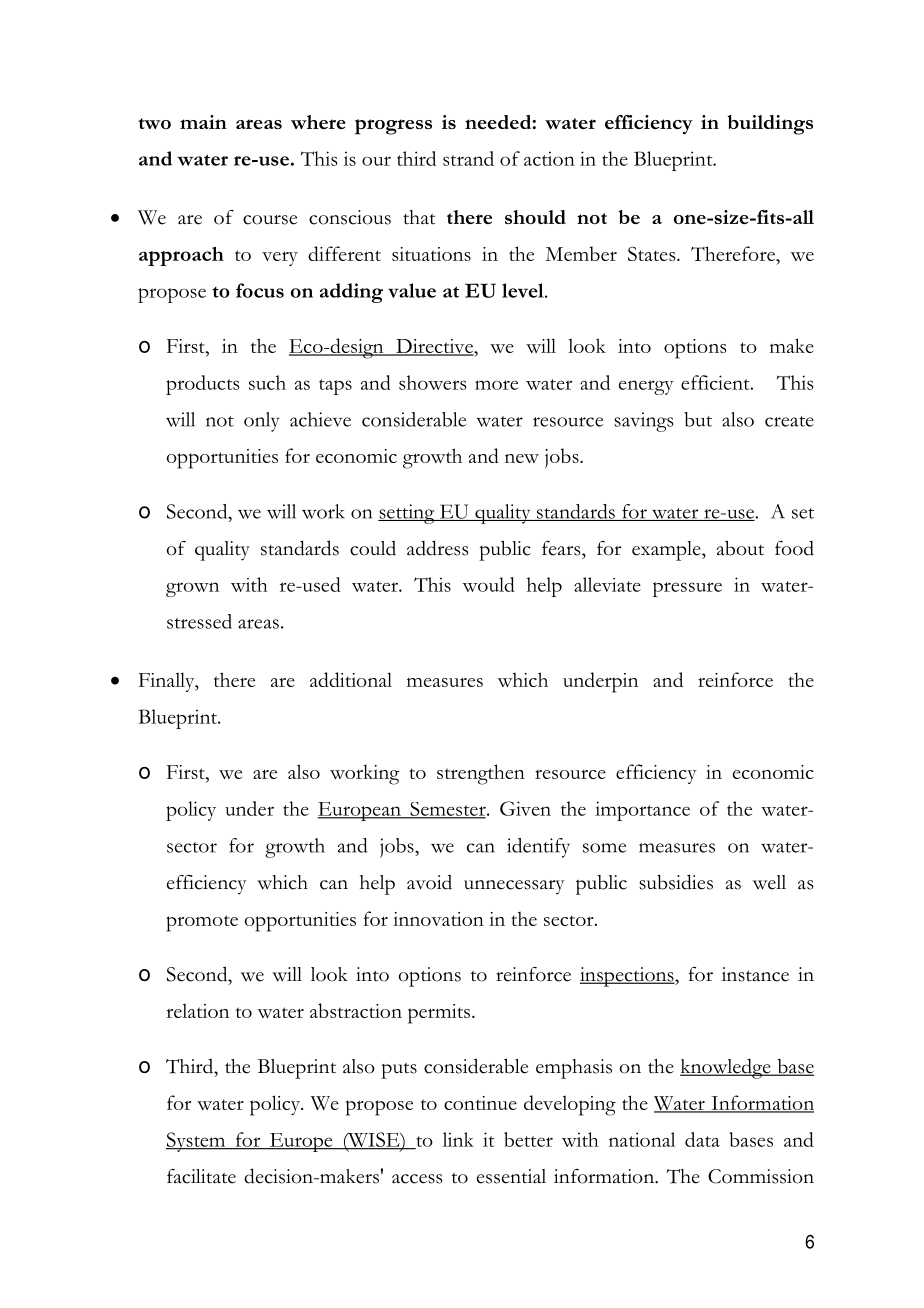 The image size is (924, 1308). Describe the element at coordinates (687, 589) in the page. I see `pressure` at that location.
